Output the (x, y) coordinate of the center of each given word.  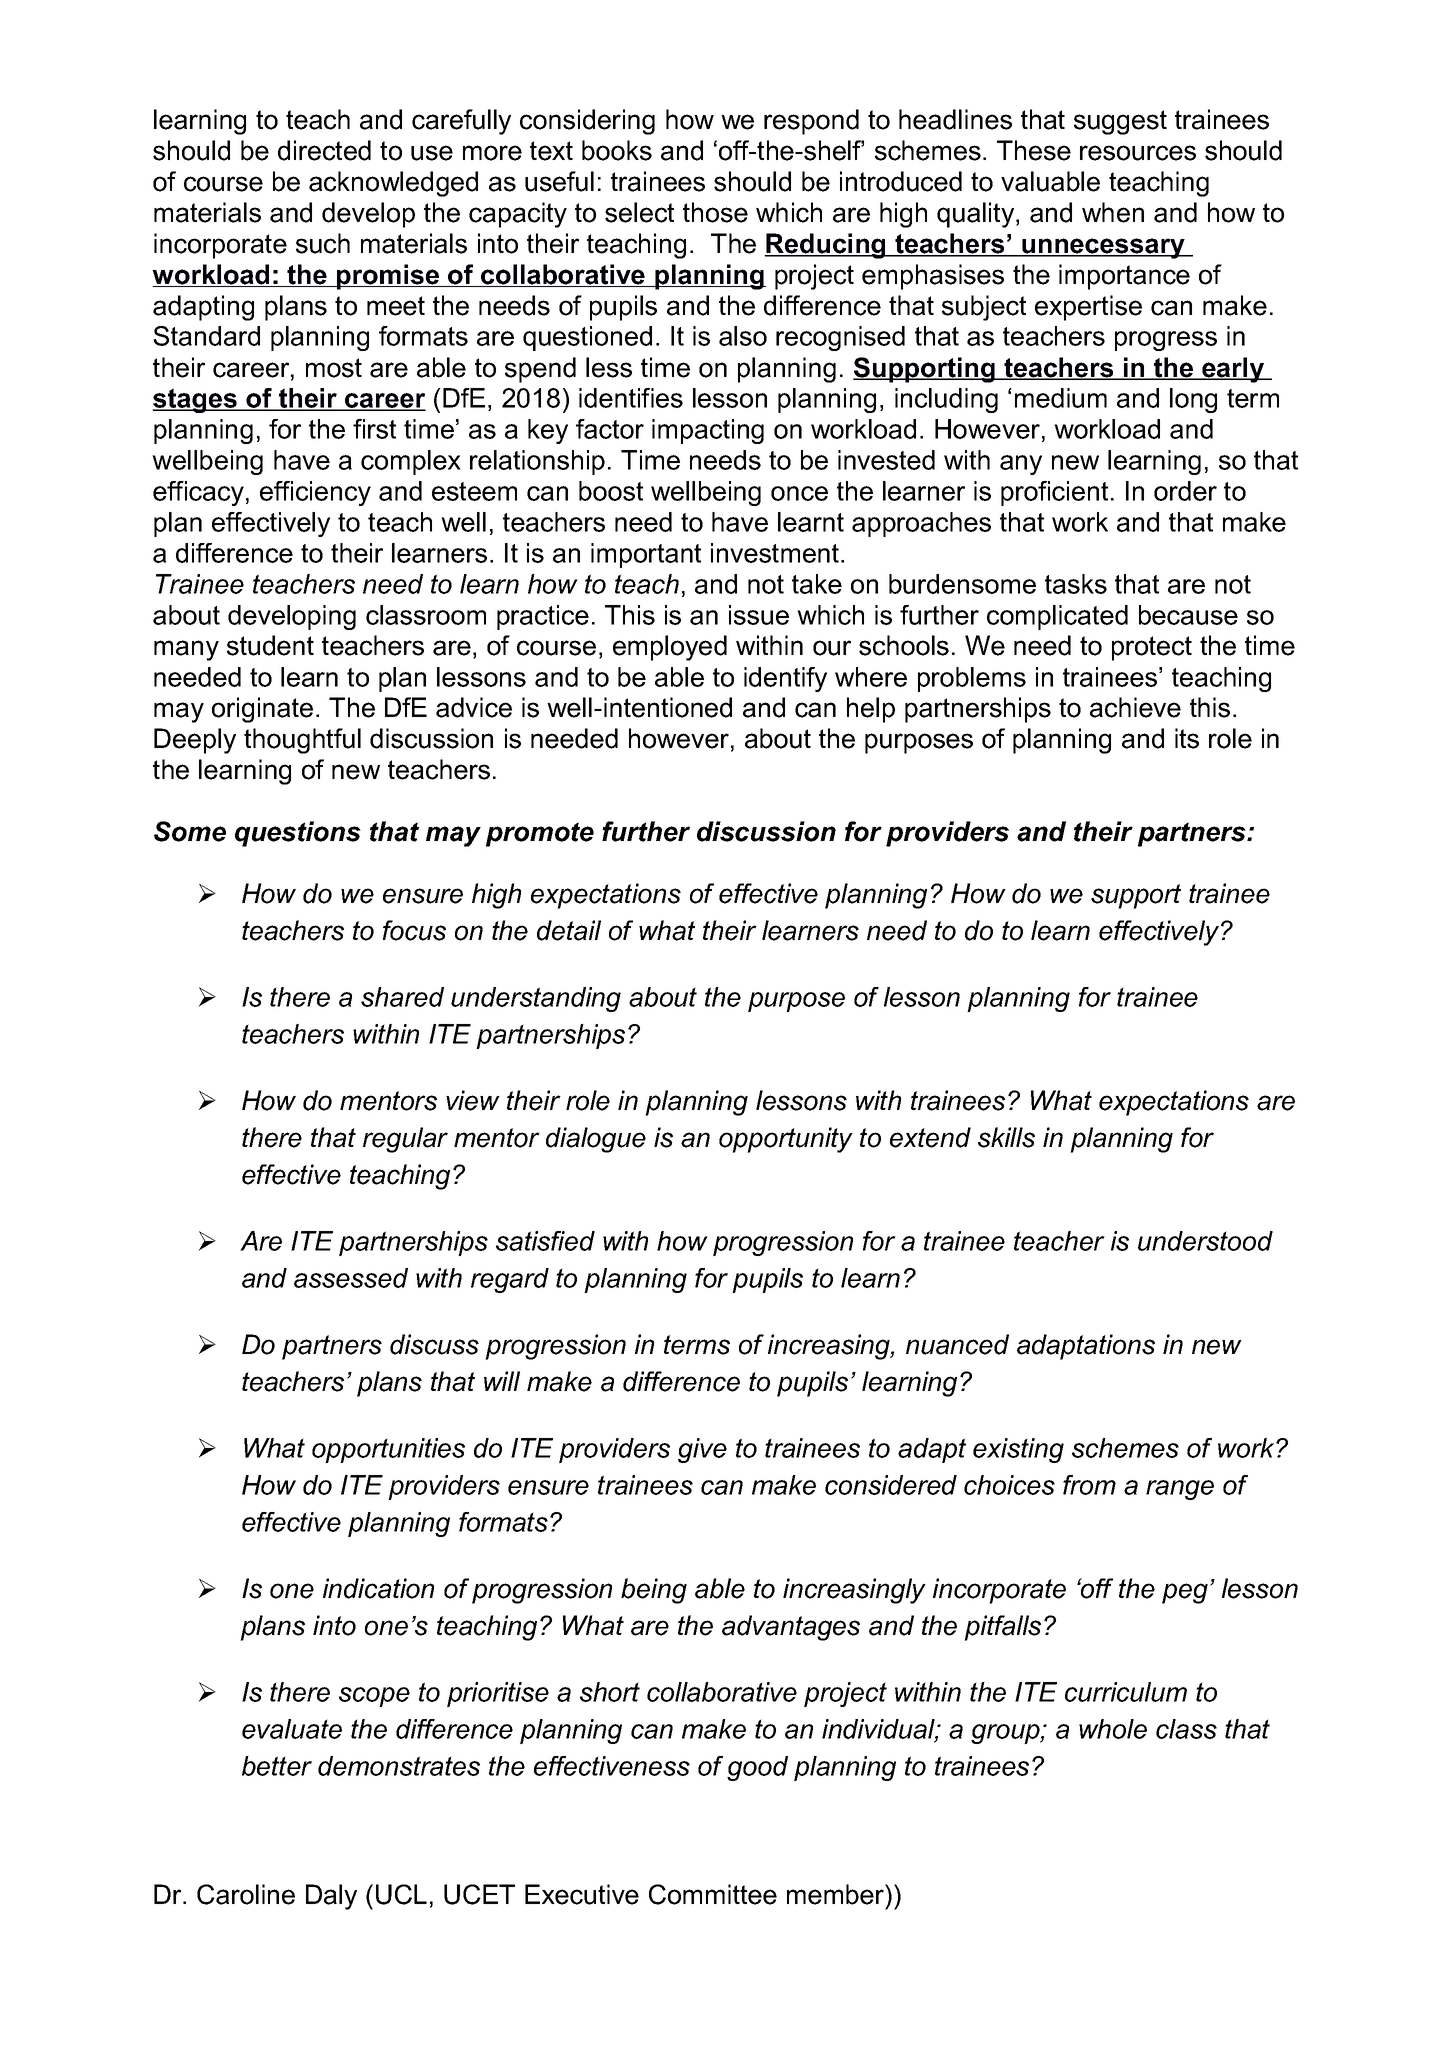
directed (324, 150)
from (1089, 1485)
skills (1006, 1137)
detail (569, 930)
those (715, 212)
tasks (1076, 584)
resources (1138, 153)
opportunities (388, 1450)
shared (402, 997)
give (702, 1450)
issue (759, 615)
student (270, 645)
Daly (331, 1897)
